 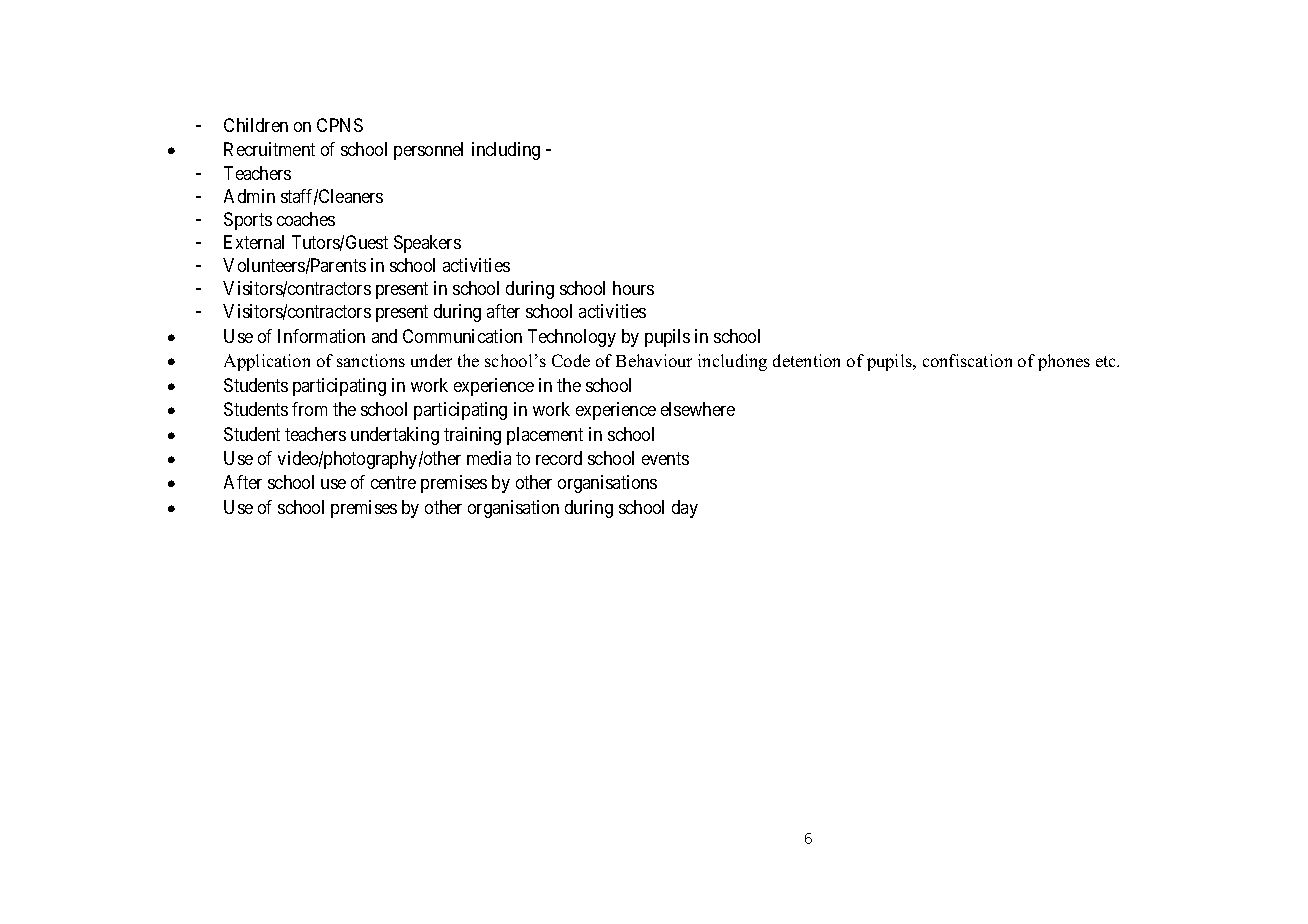 I want to click on personnel, so click(x=428, y=151).
